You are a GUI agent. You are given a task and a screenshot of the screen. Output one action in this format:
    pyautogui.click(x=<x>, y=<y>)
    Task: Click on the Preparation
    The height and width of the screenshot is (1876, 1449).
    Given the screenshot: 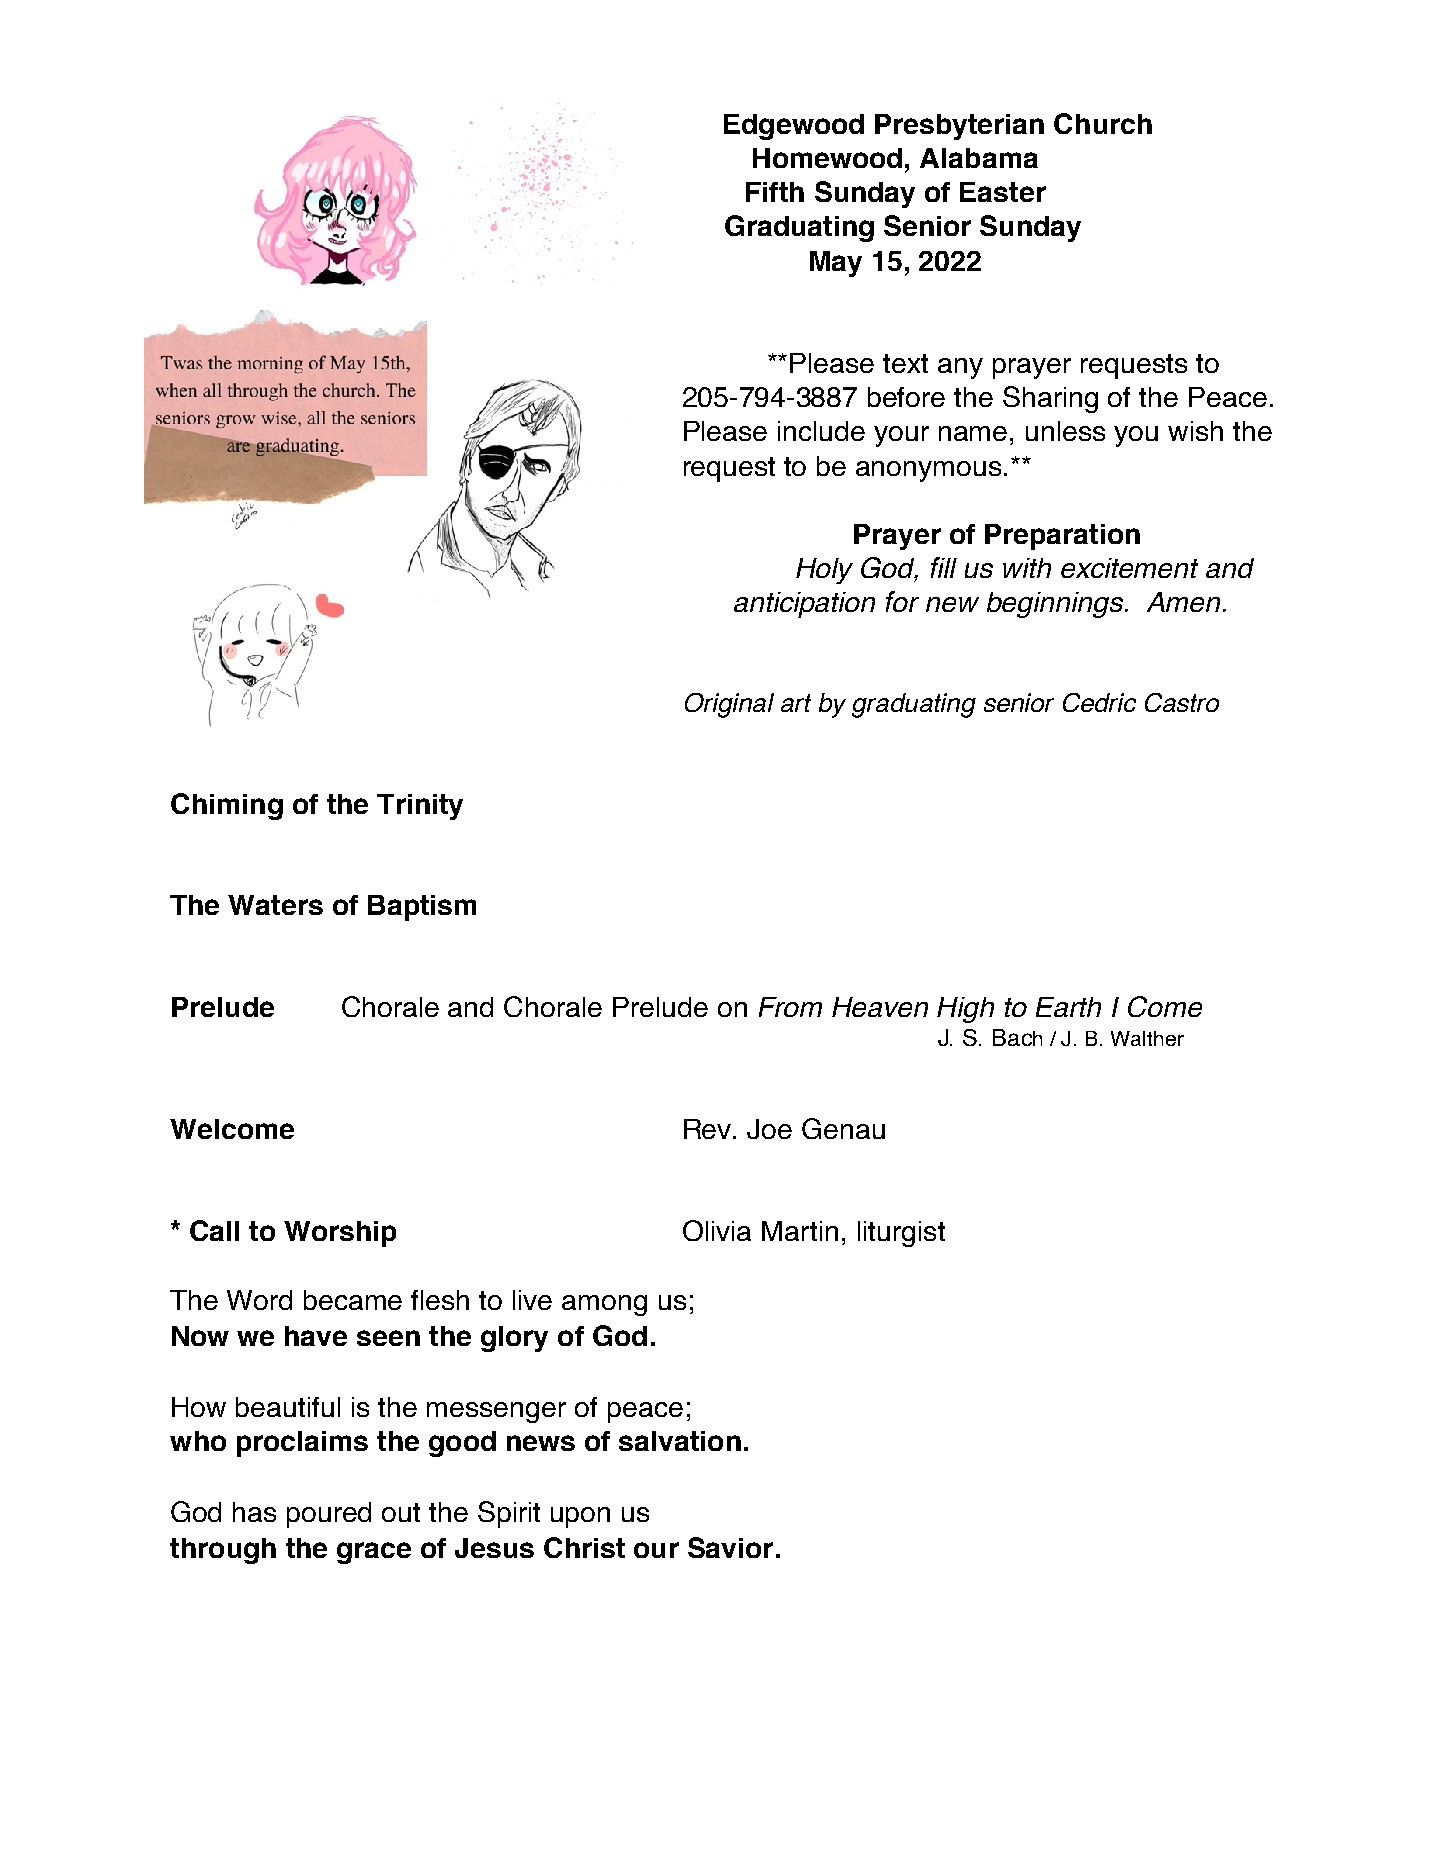 What is the action you would take?
    pyautogui.click(x=1062, y=537)
